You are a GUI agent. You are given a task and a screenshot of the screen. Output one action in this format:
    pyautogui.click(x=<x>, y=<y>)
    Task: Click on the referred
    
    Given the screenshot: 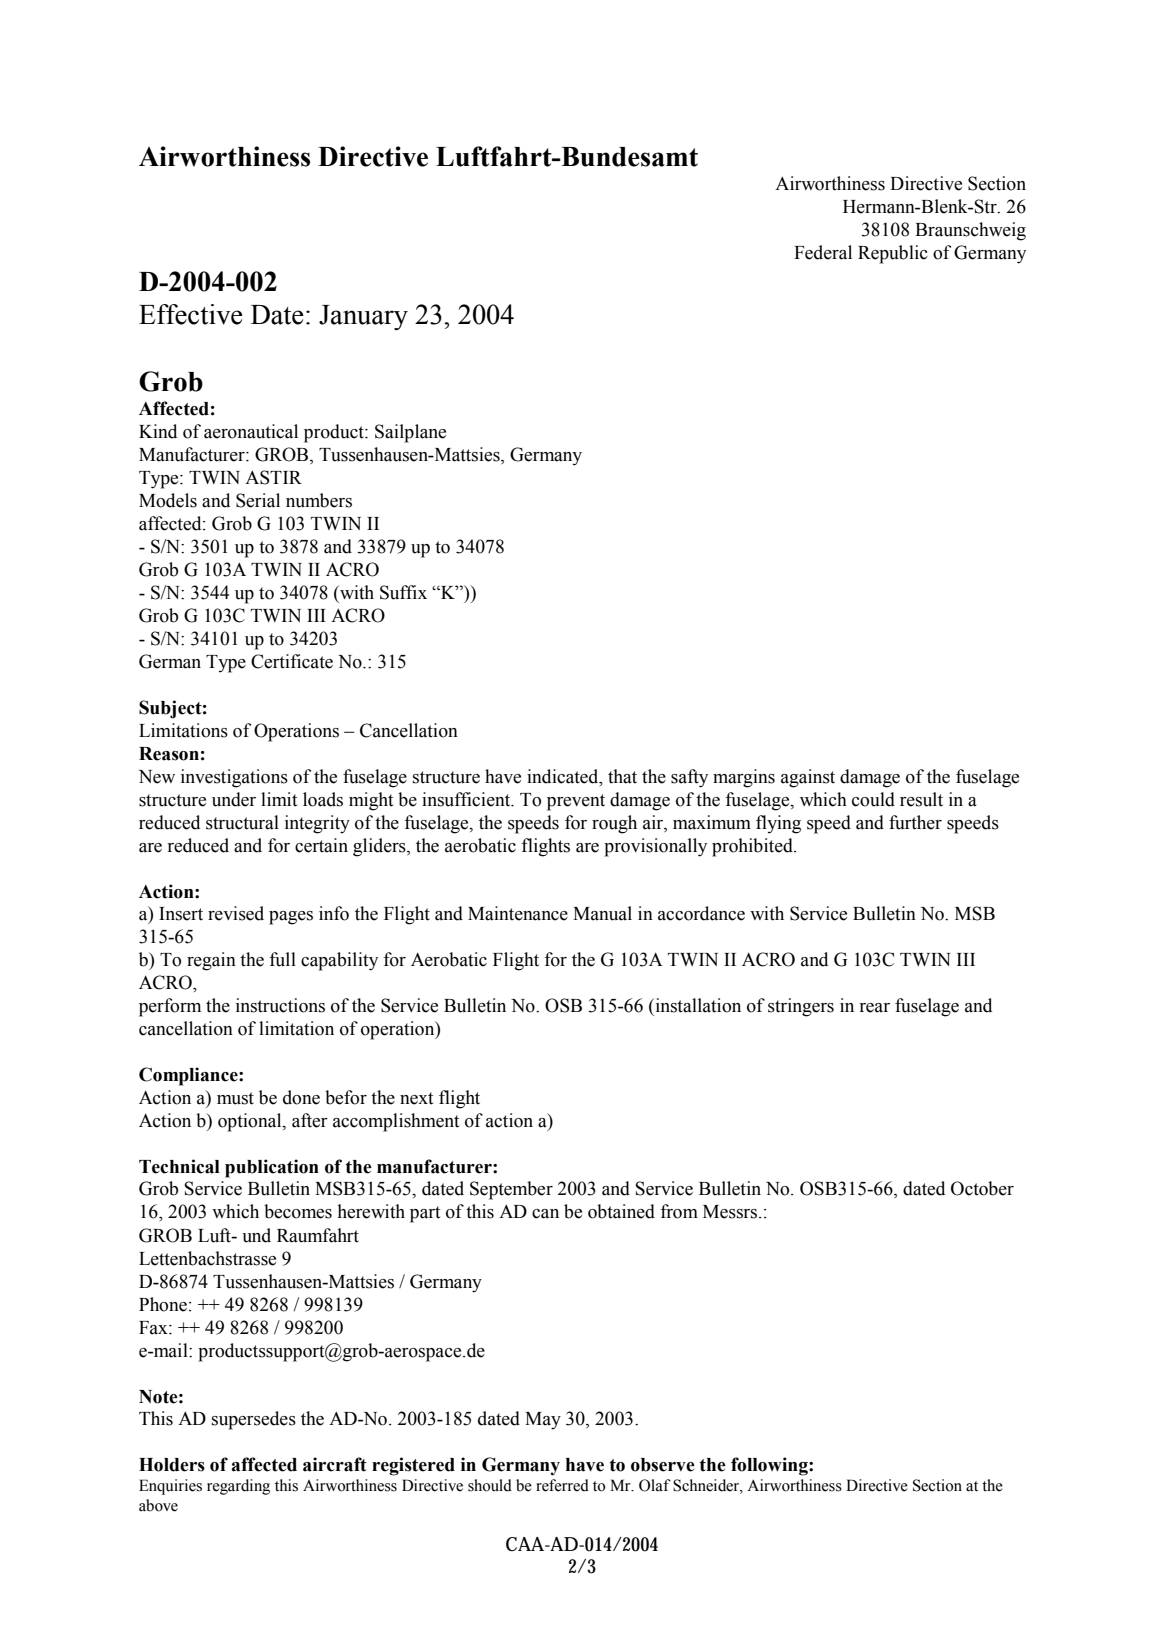 What is the action you would take?
    pyautogui.click(x=562, y=1485)
